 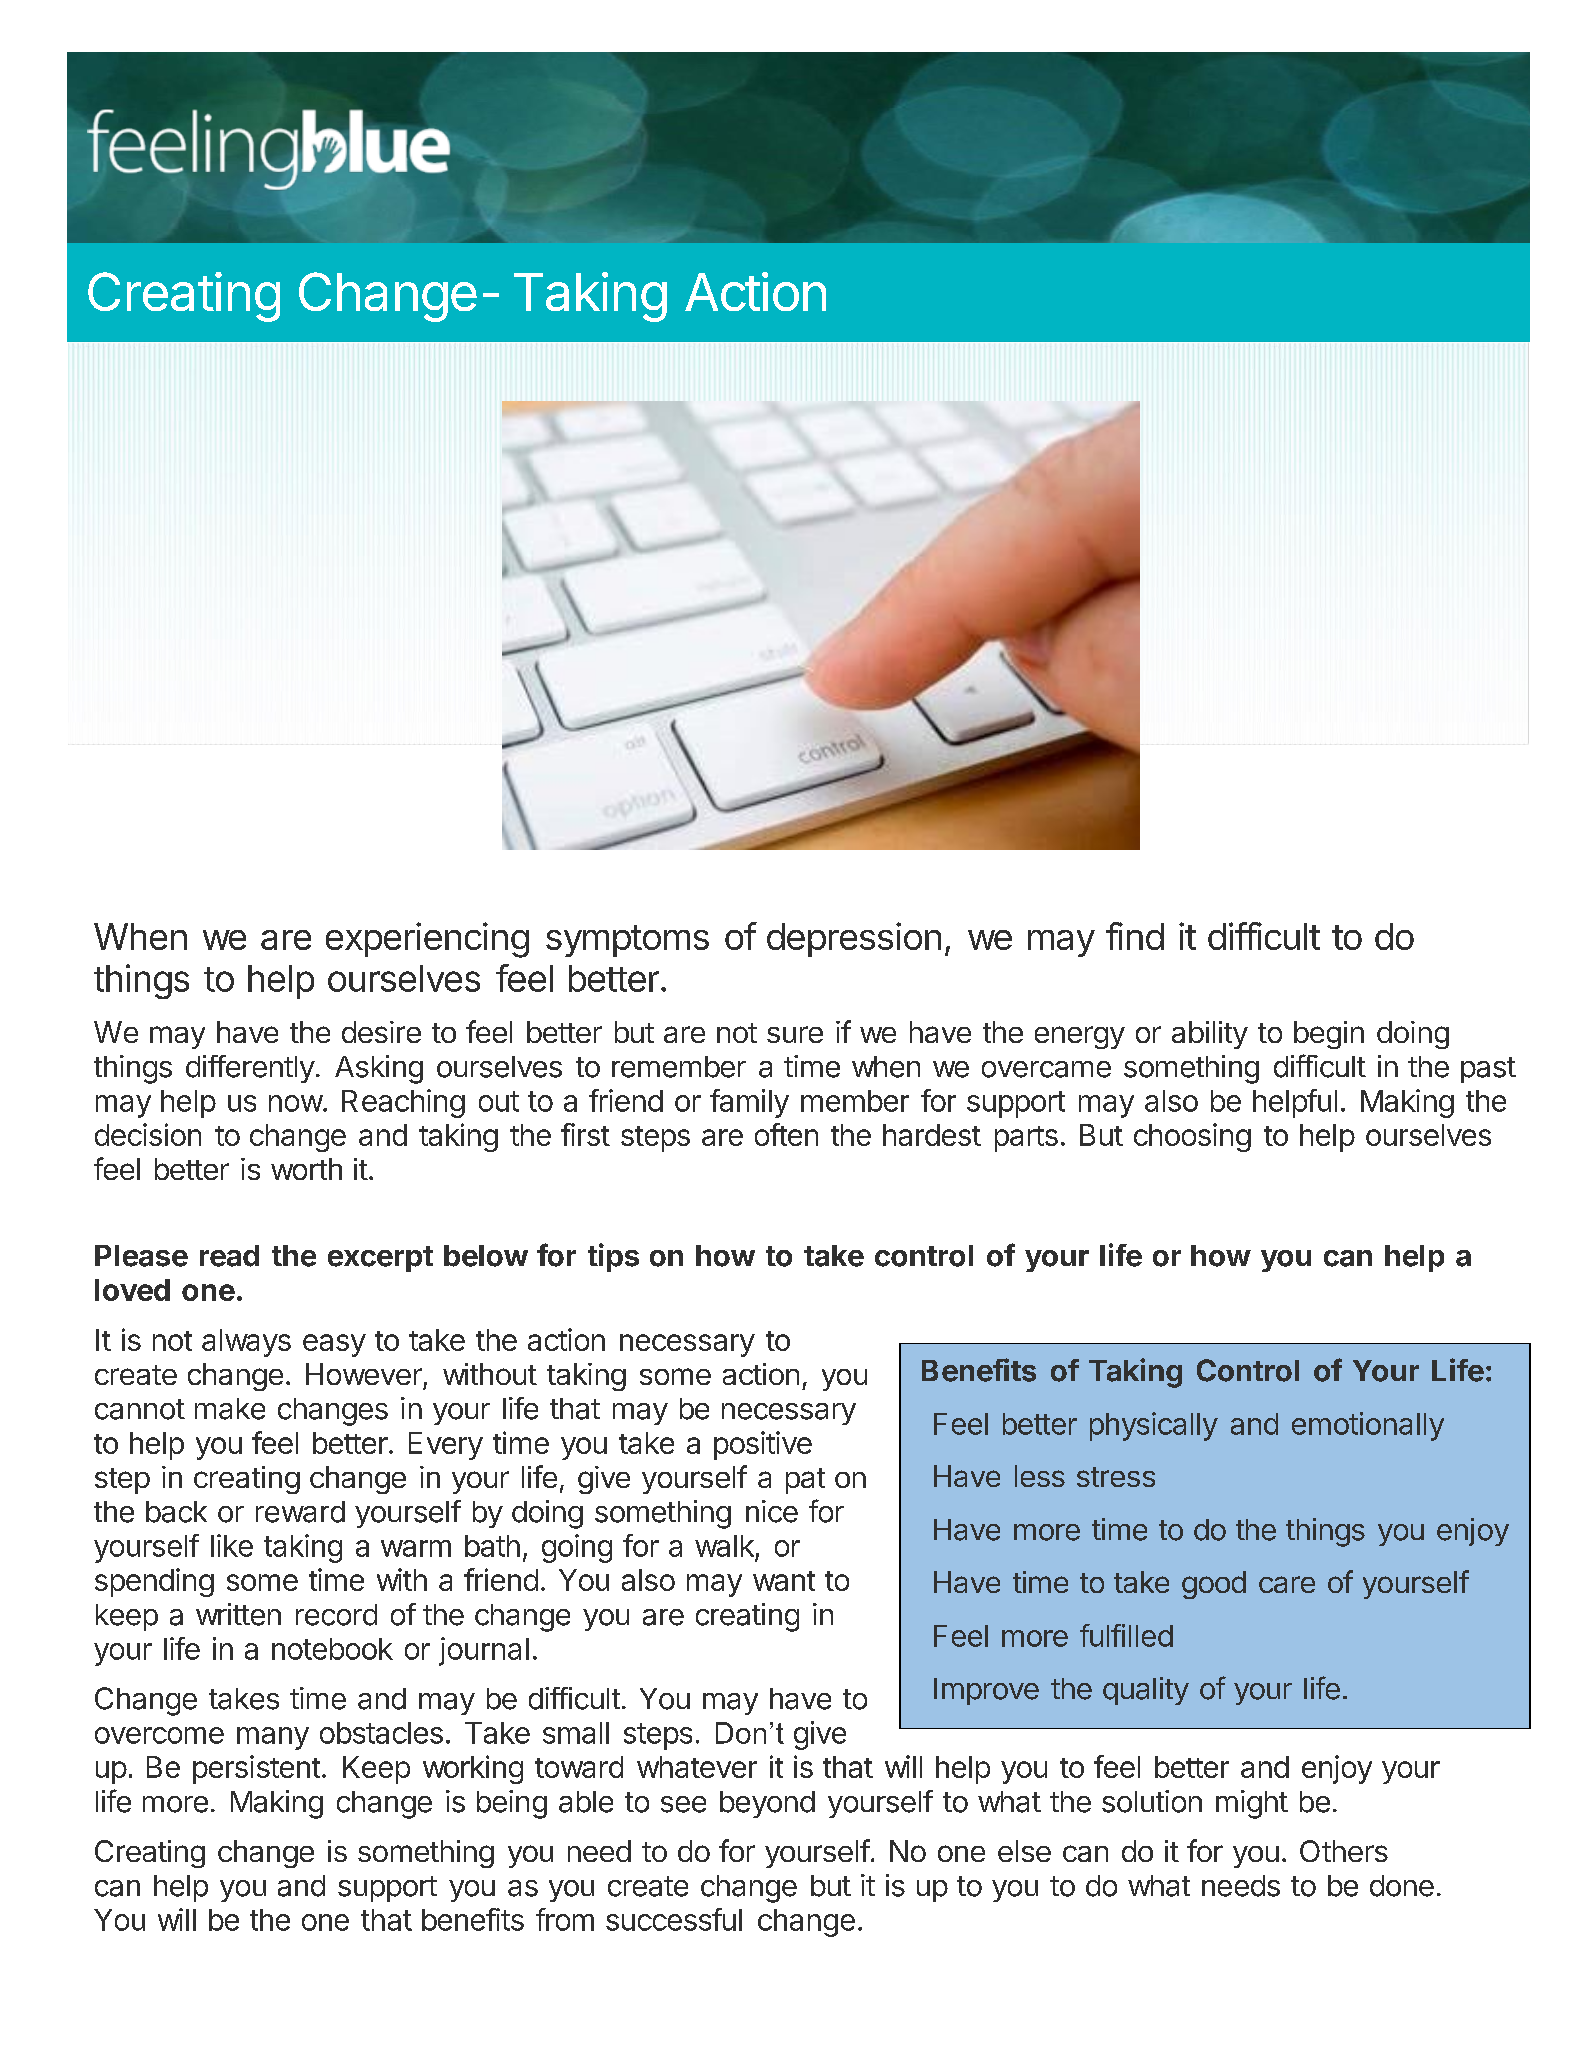 What do you see at coordinates (784, 1581) in the document?
I see `want` at bounding box center [784, 1581].
